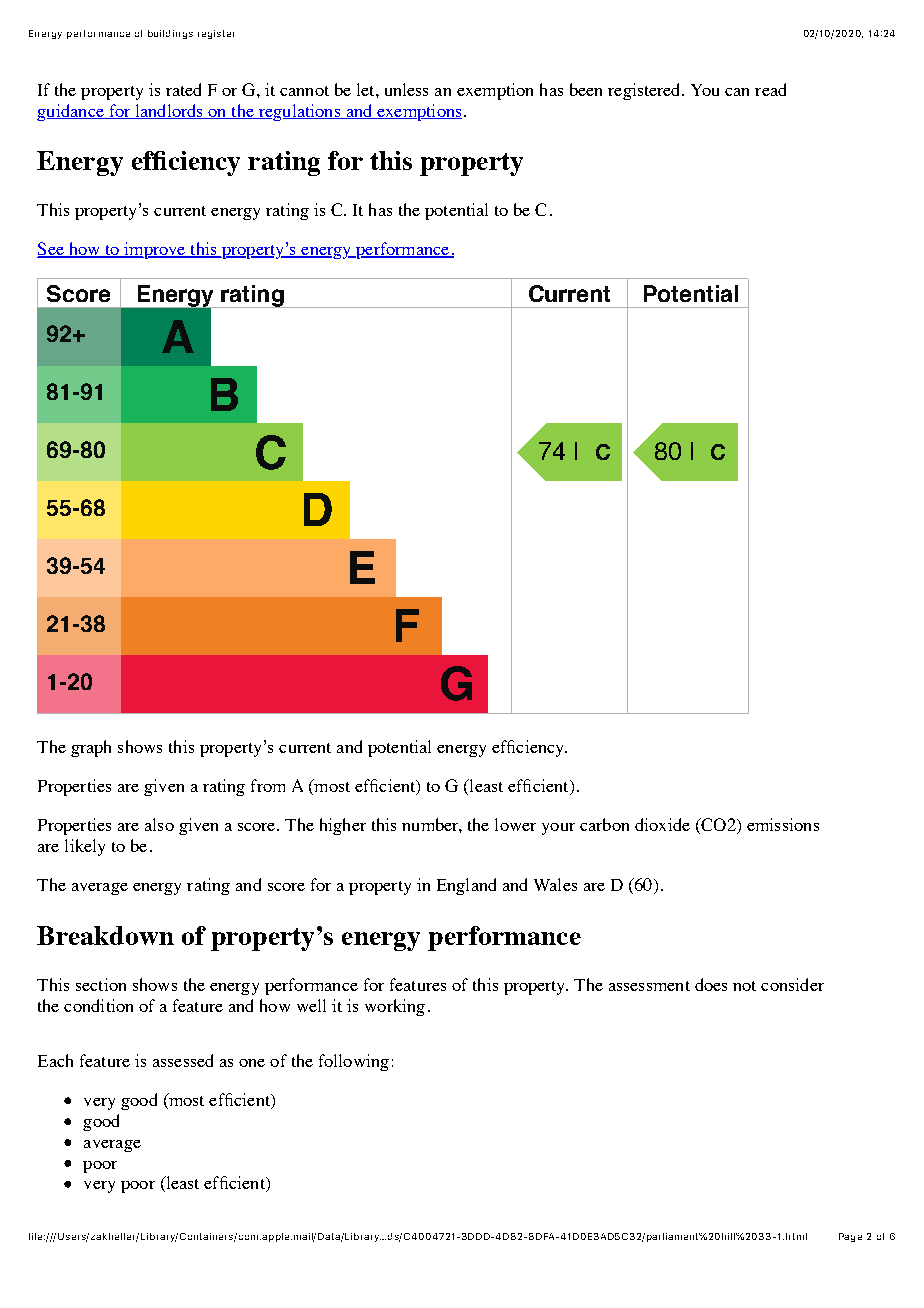 The image size is (924, 1308). I want to click on following, so click(354, 1062).
